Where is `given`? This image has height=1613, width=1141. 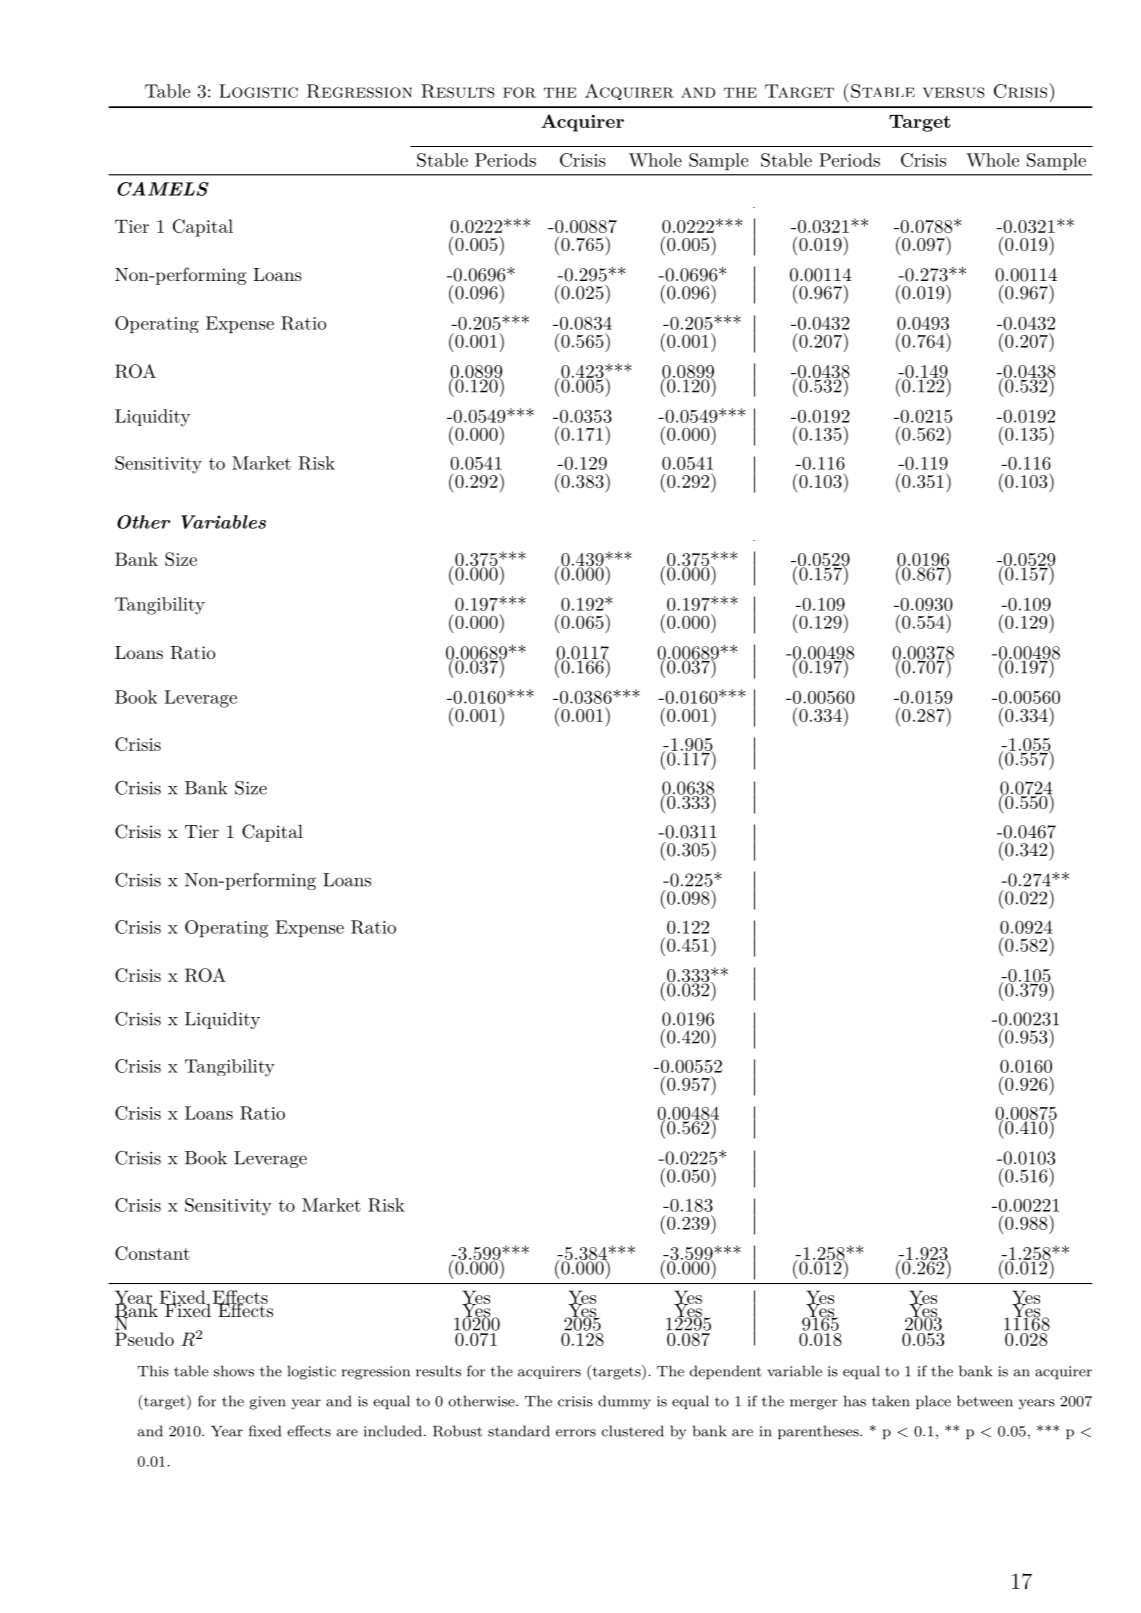
given is located at coordinates (267, 1403).
